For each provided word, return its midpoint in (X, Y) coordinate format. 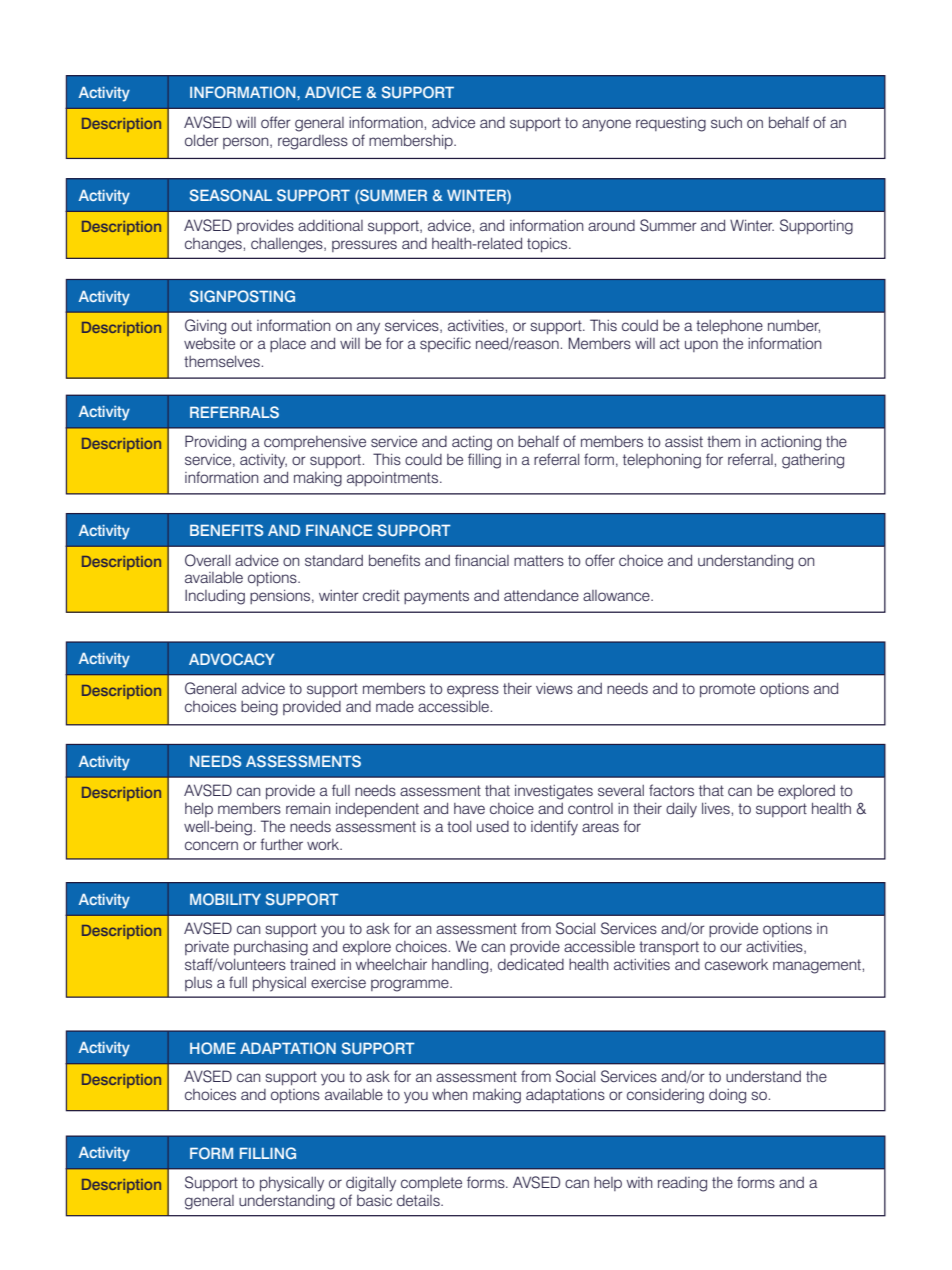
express (473, 691)
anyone (606, 125)
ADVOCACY (232, 659)
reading (682, 1184)
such (726, 122)
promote (727, 690)
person (247, 143)
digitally (371, 1184)
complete (431, 1184)
